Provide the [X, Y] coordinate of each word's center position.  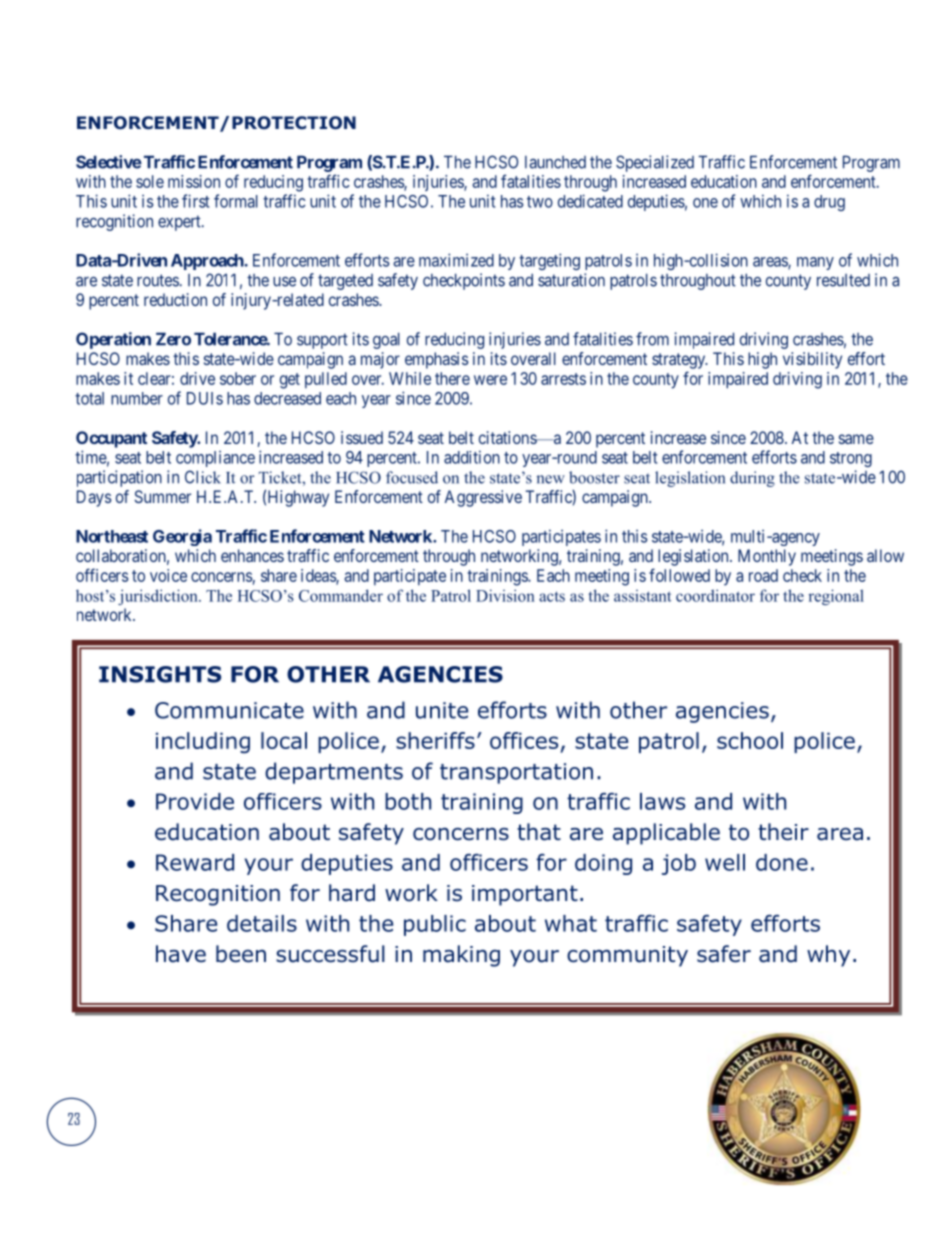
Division [505, 595]
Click [203, 477]
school [750, 740]
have [181, 954]
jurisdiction [159, 597]
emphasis [437, 360]
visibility [812, 360]
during [752, 479]
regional [836, 597]
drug [829, 203]
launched [555, 162]
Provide [195, 801]
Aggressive [483, 498]
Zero [173, 339]
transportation [516, 773]
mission [194, 181]
